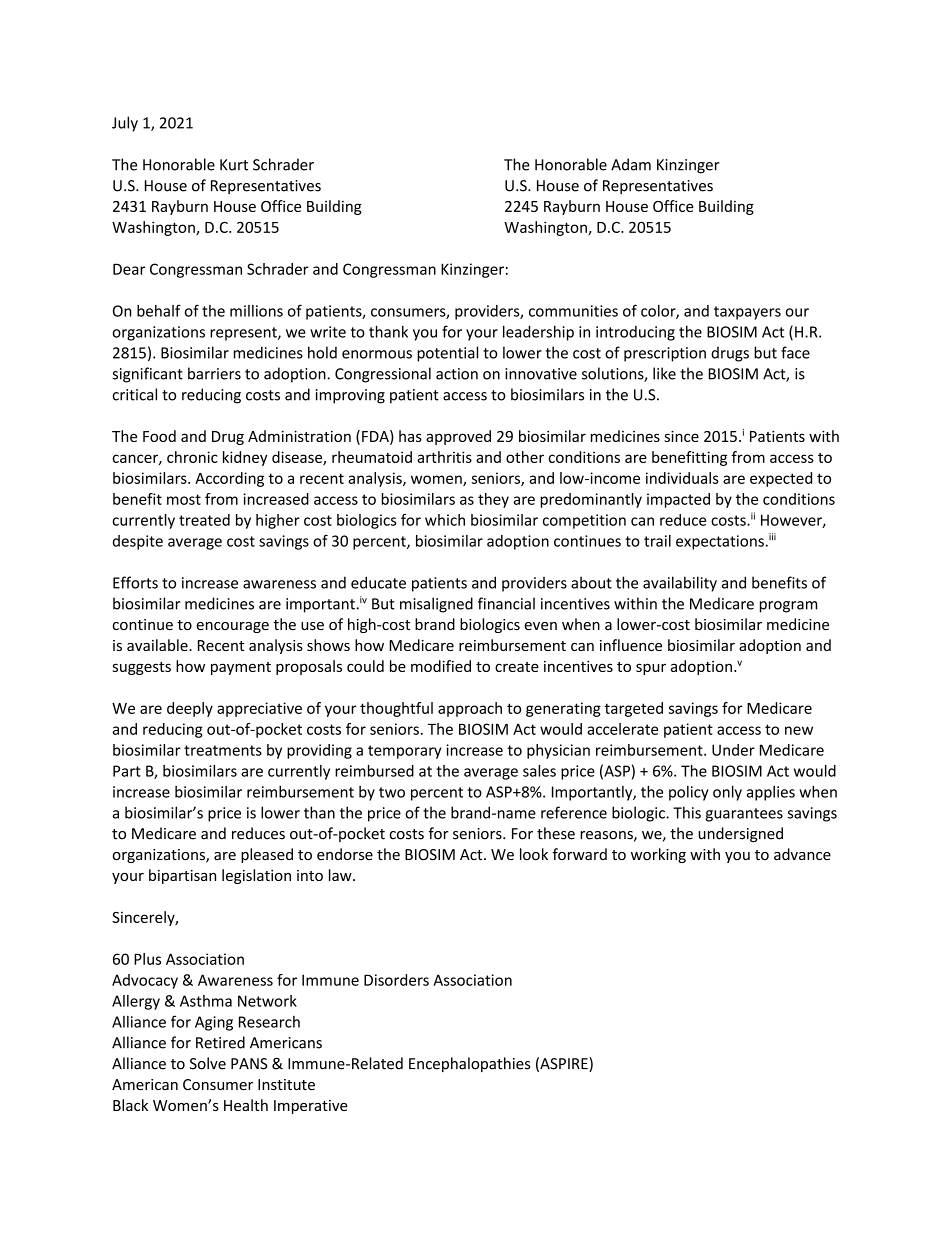 This screenshot has width=952, height=1233. Describe the element at coordinates (631, 164) in the screenshot. I see `Adam` at that location.
